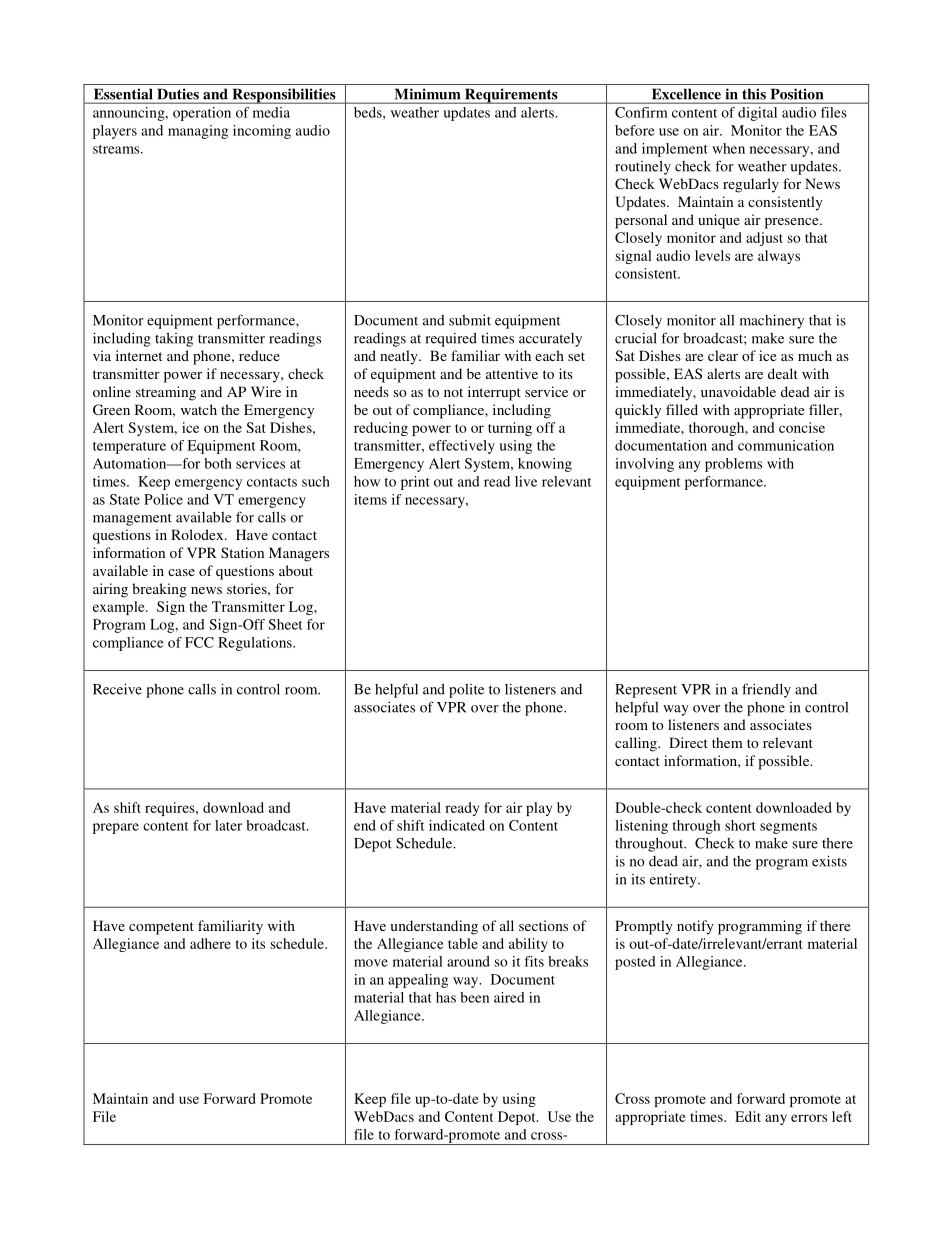 The image size is (952, 1233). What do you see at coordinates (218, 463) in the screenshot?
I see `both` at bounding box center [218, 463].
